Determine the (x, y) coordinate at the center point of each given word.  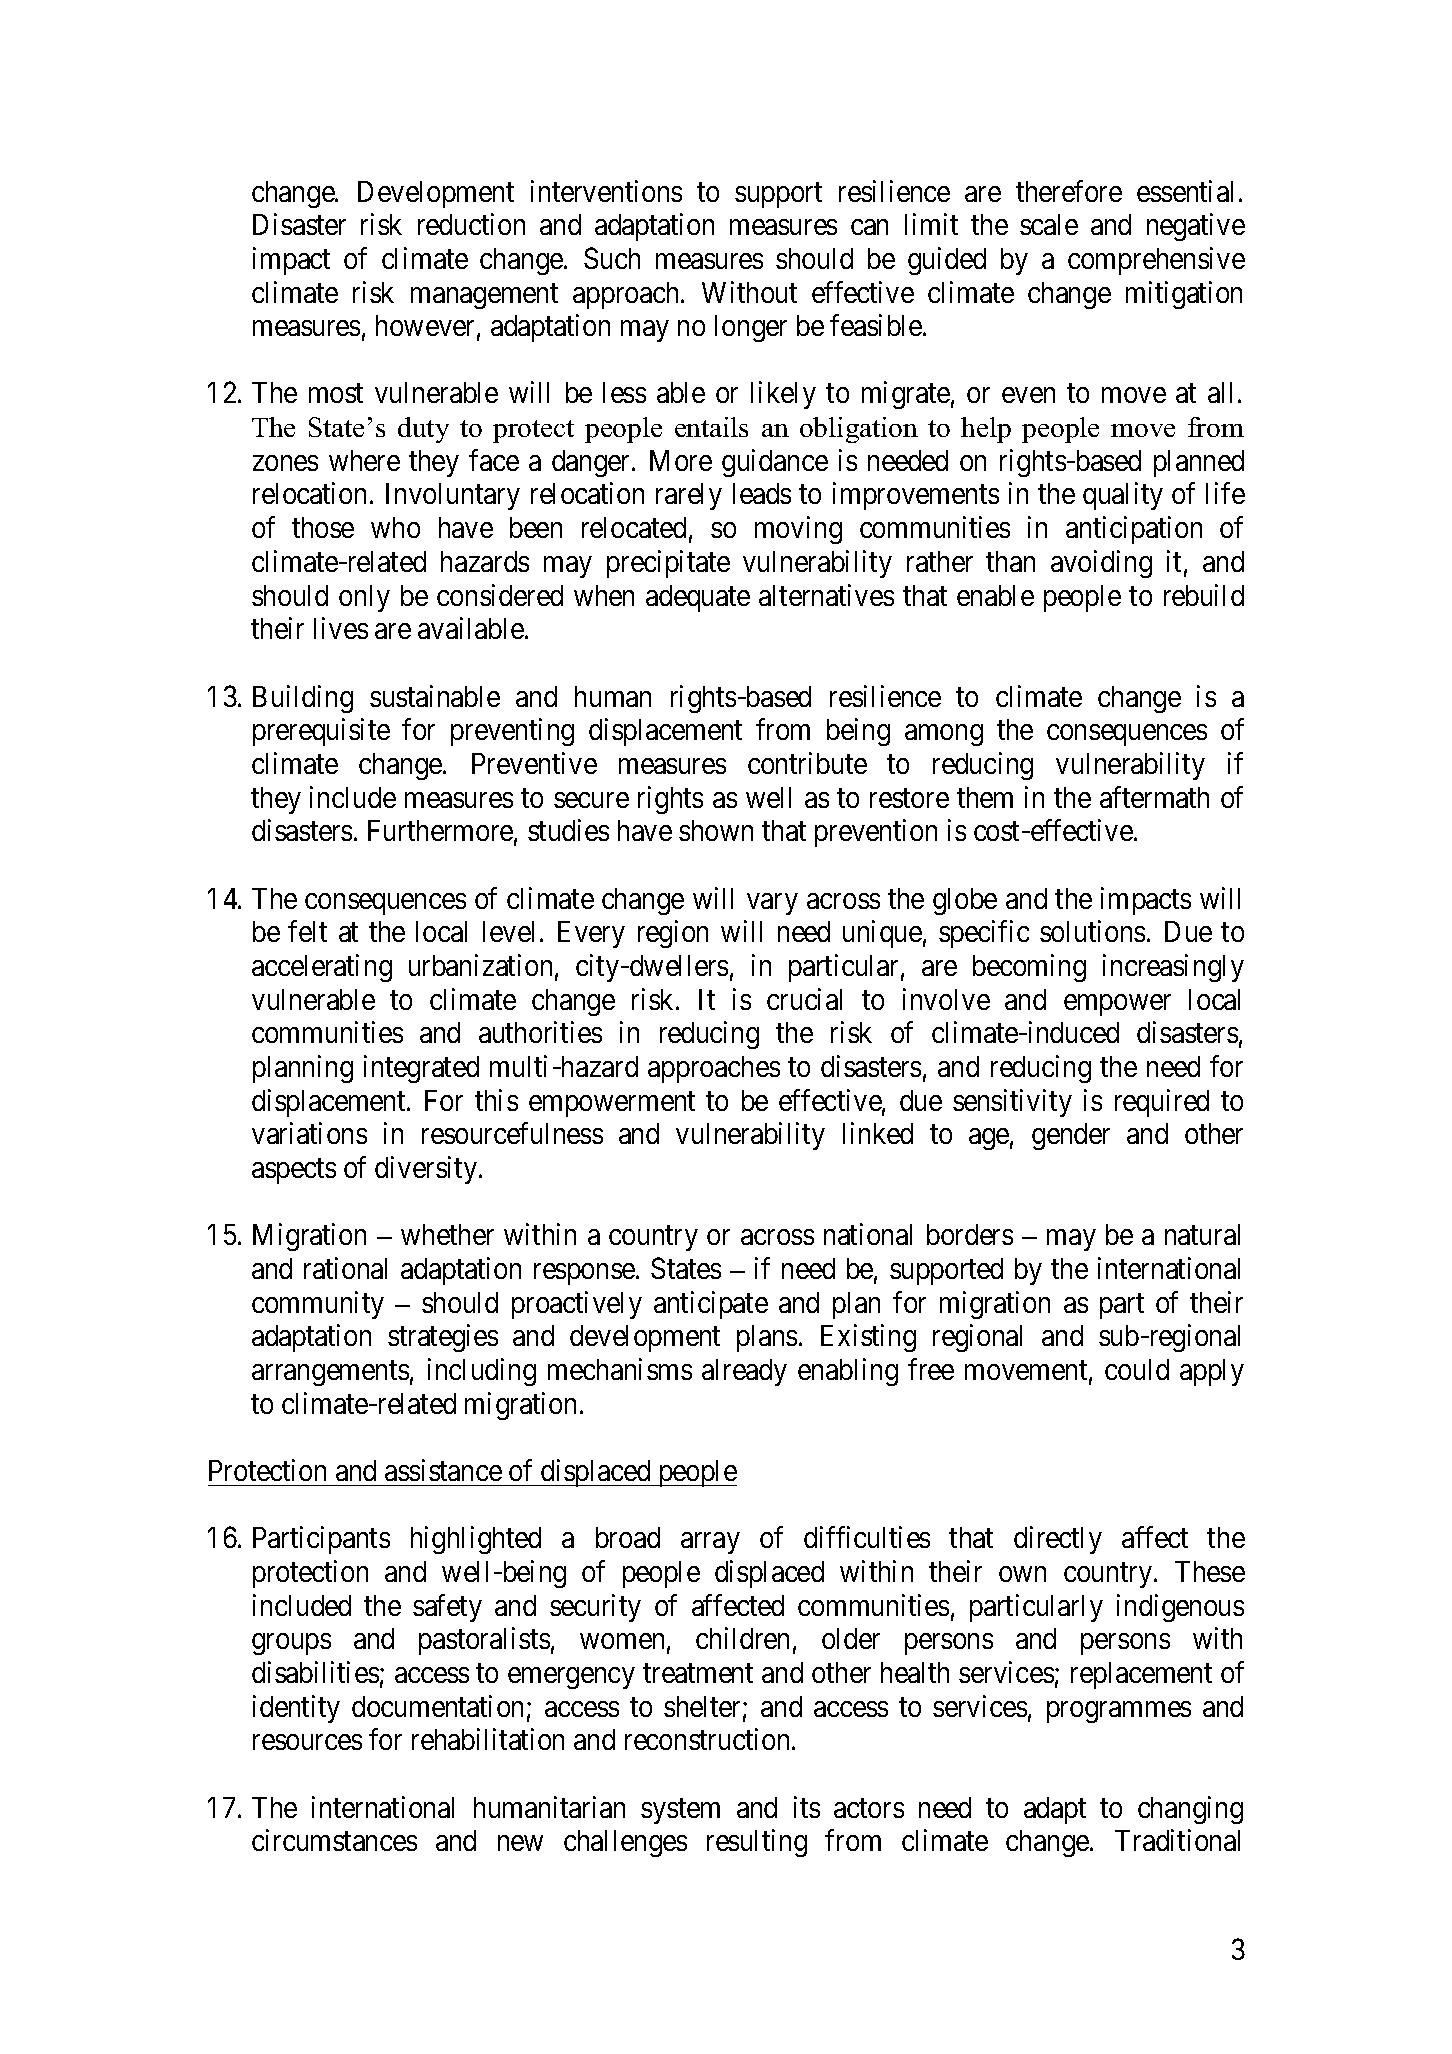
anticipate (711, 1305)
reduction (471, 224)
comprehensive (1156, 261)
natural (1202, 1234)
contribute (807, 763)
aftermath (1154, 797)
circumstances (334, 1840)
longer (751, 328)
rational (345, 1268)
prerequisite (321, 732)
